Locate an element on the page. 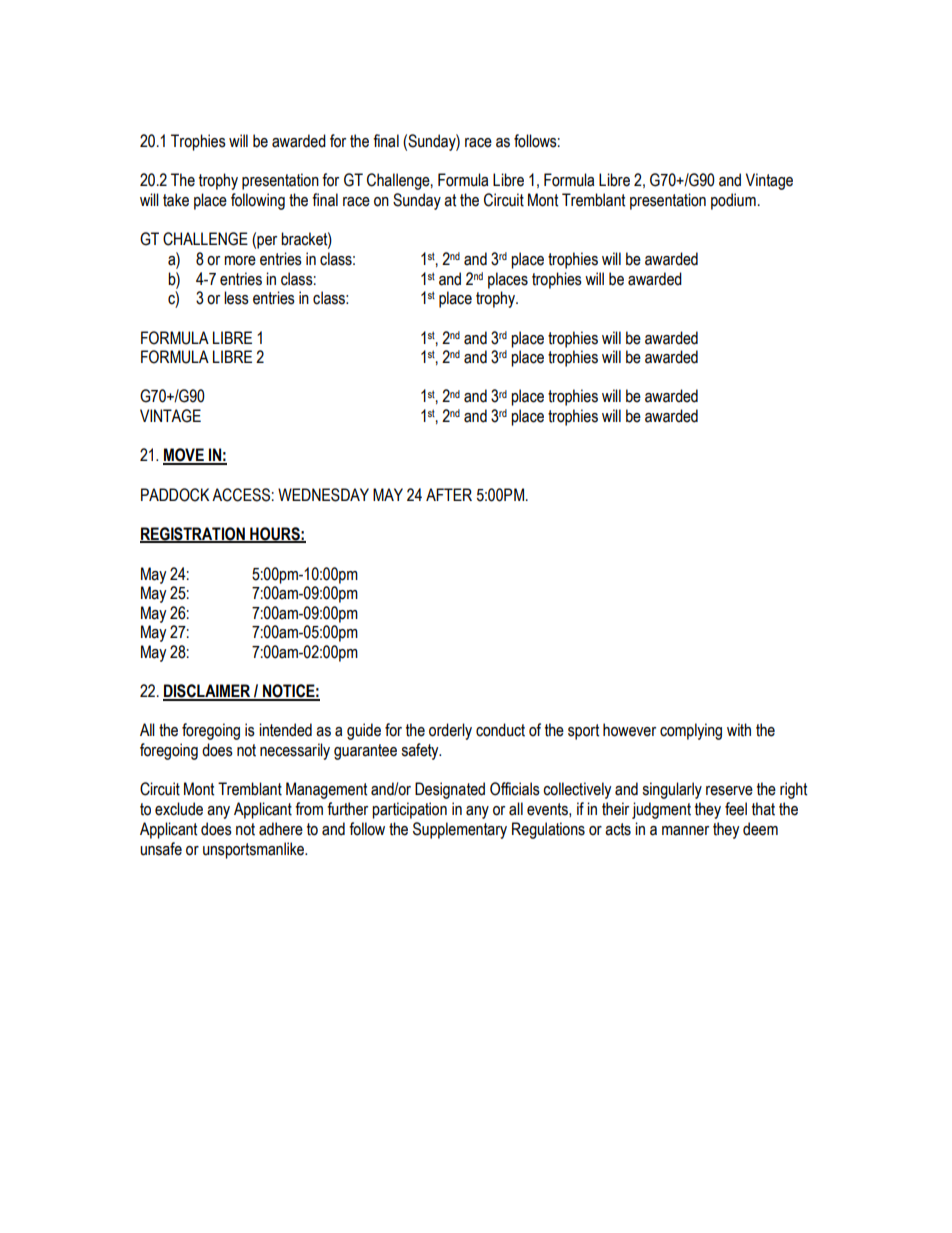  take is located at coordinates (176, 200).
